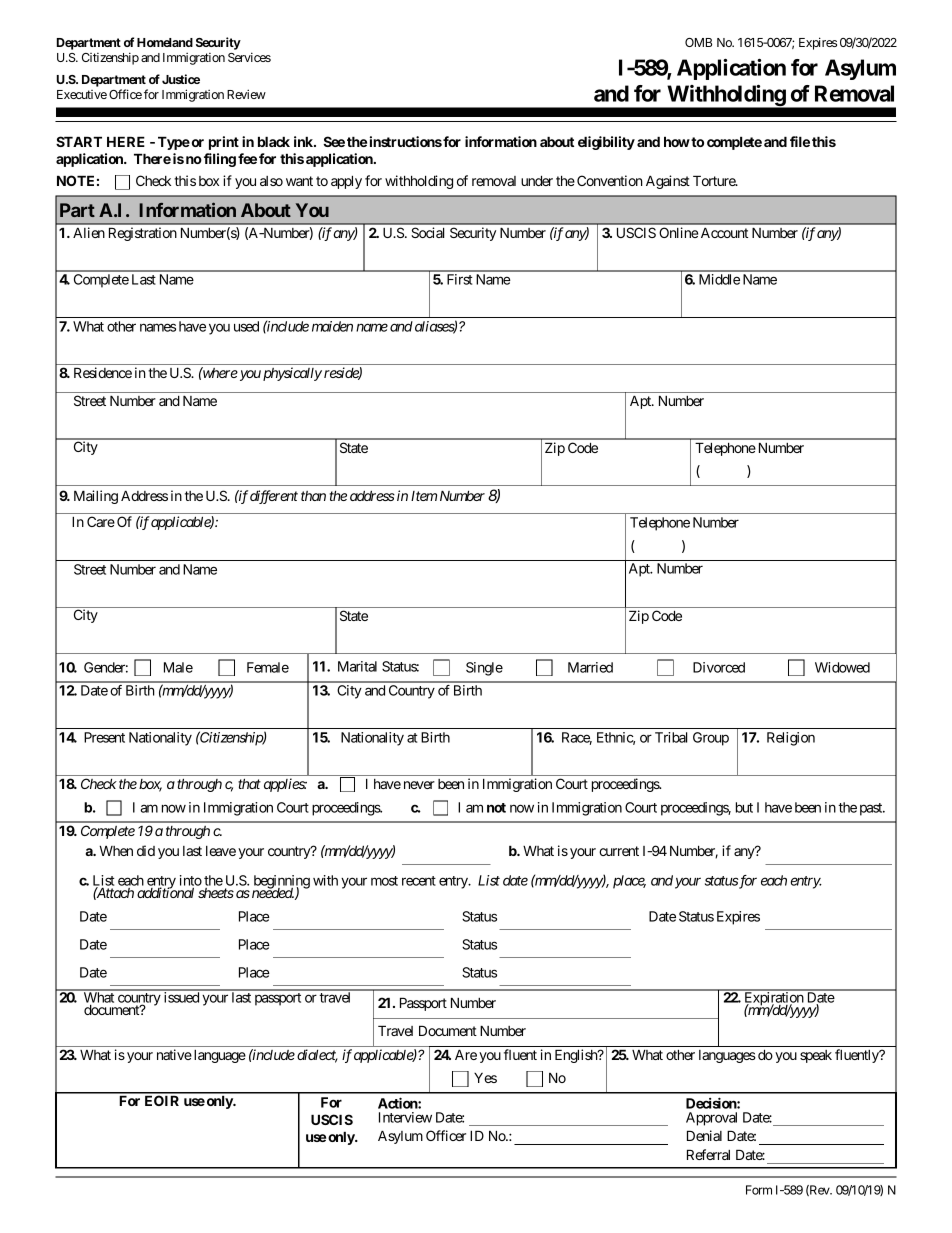 The height and width of the document is (1233, 952). What do you see at coordinates (484, 669) in the document?
I see `Single` at bounding box center [484, 669].
